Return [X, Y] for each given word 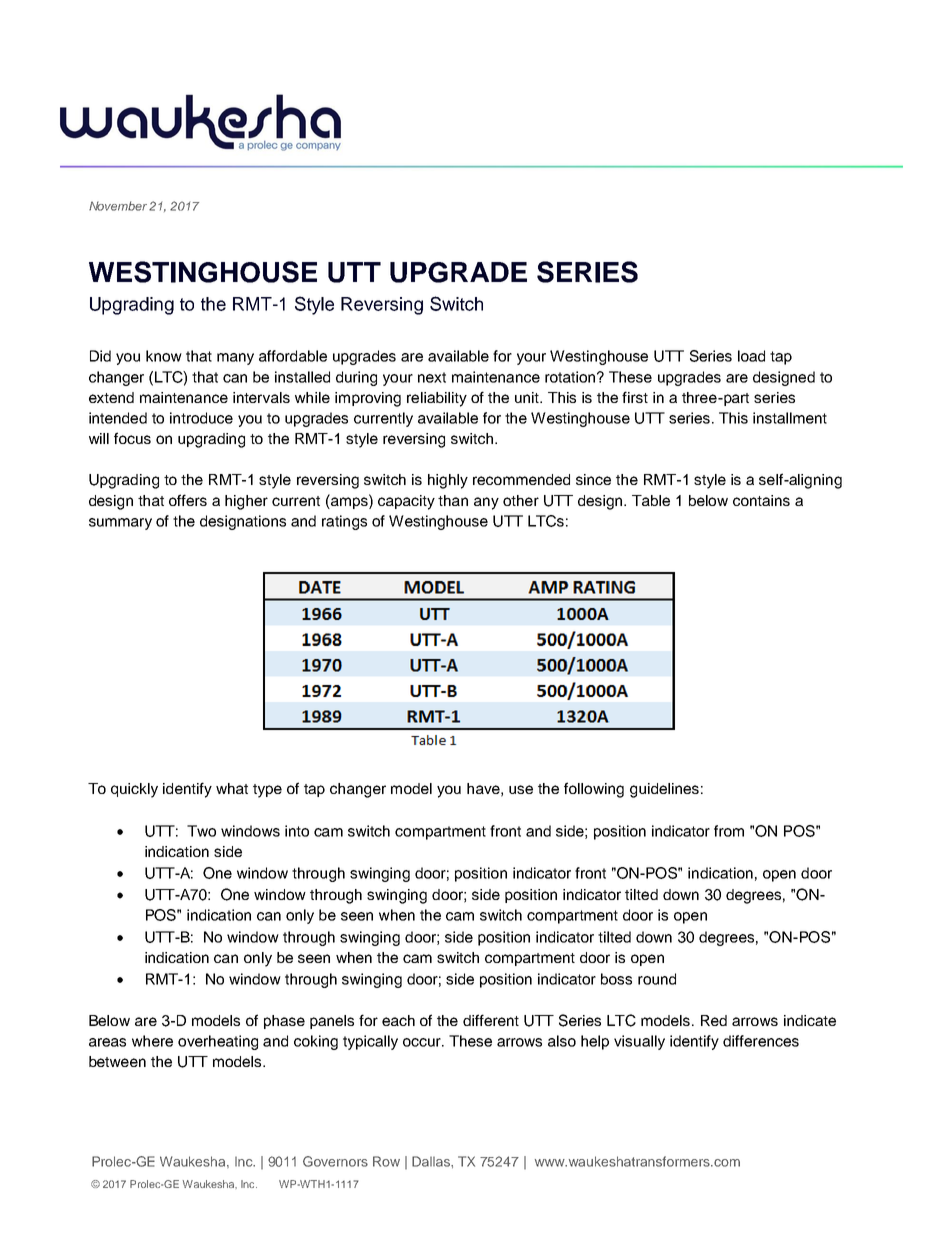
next [432, 377]
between [117, 1061]
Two [201, 831]
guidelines [664, 790]
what [232, 788]
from [729, 831]
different [491, 1020]
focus [132, 438]
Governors [335, 1161]
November [118, 206]
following [594, 790]
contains [761, 500]
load [751, 356]
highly [448, 481]
